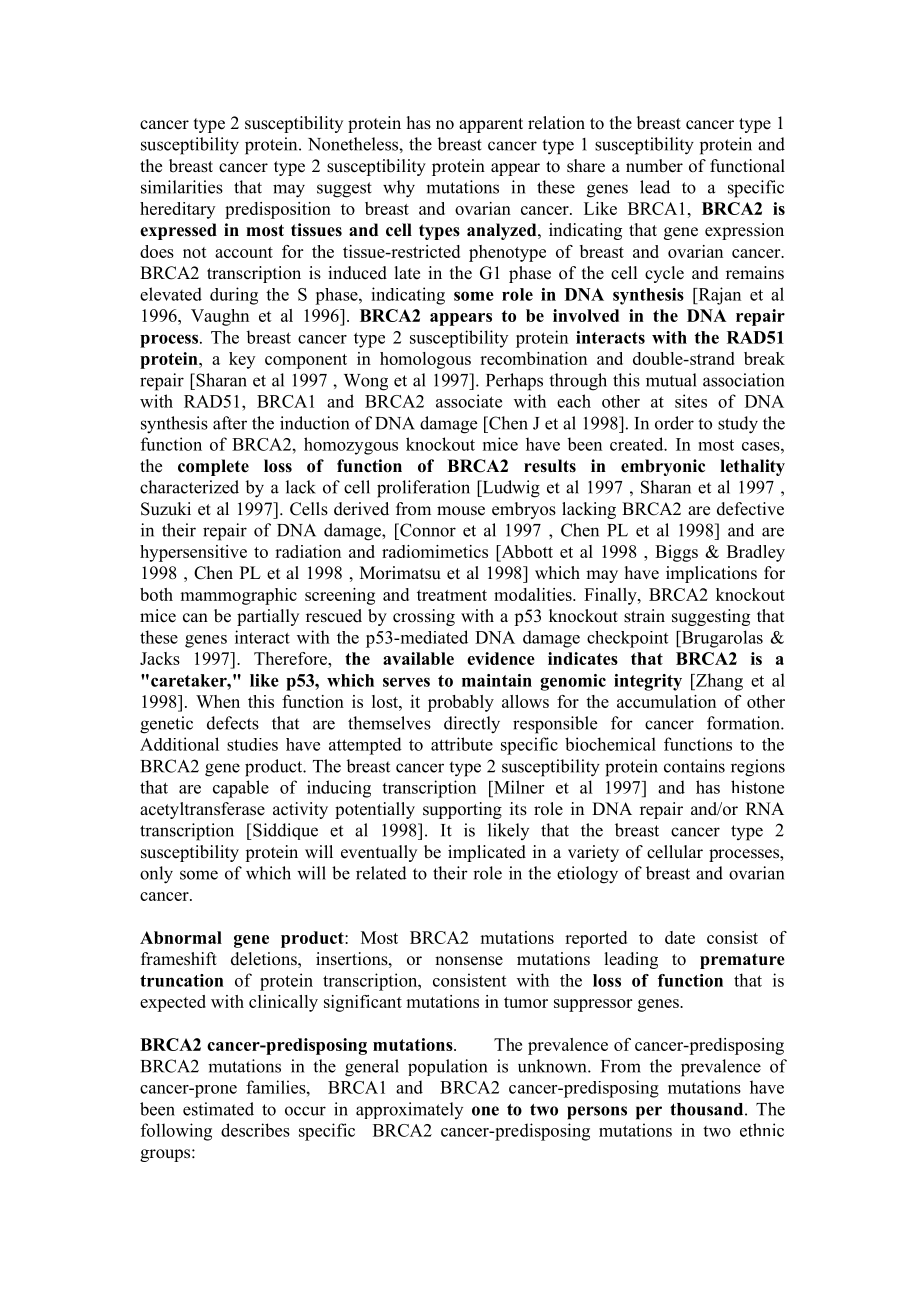 This page has width=924, height=1308. I want to click on estimated, so click(218, 1109).
